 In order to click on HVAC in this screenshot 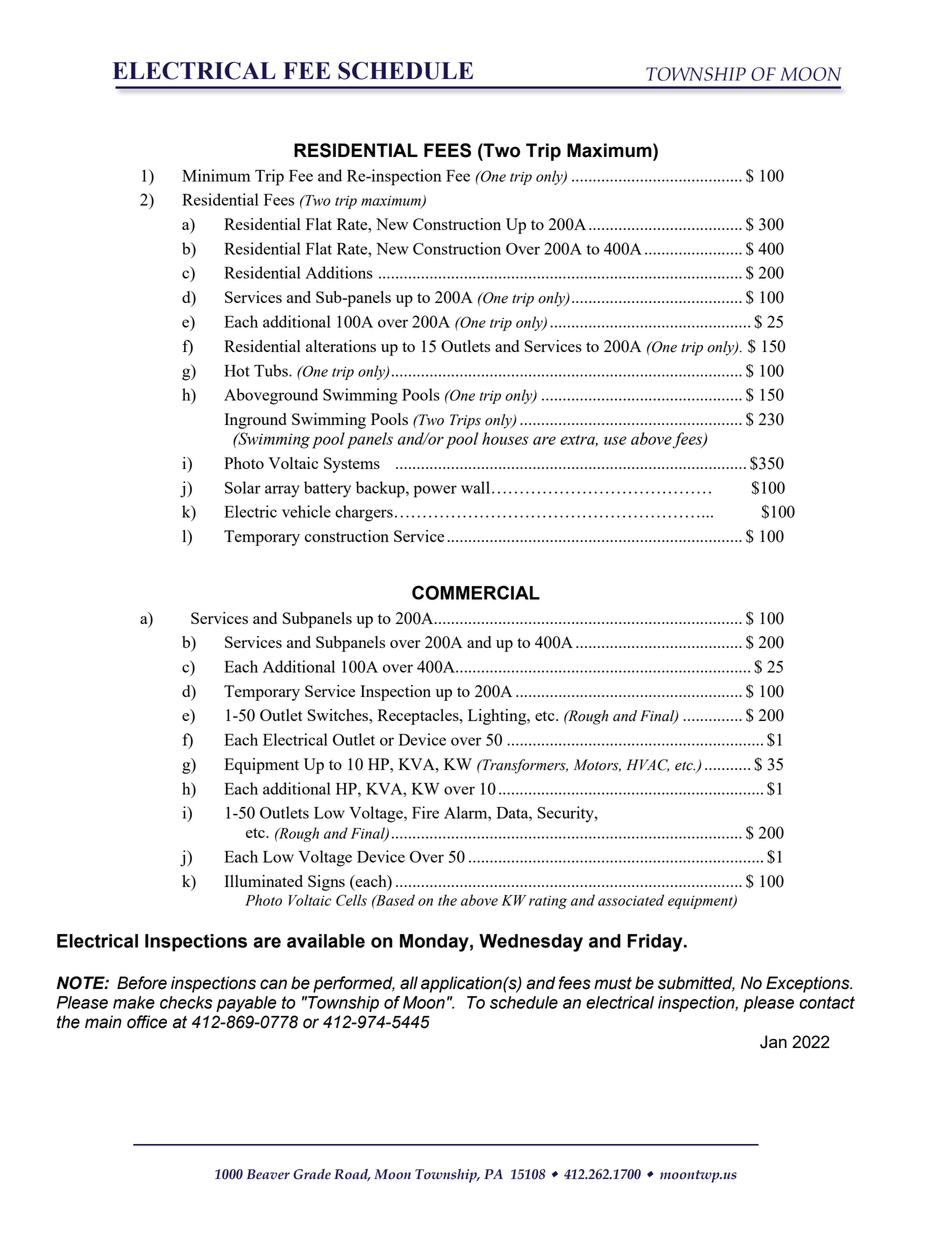, I will do `click(647, 765)`.
